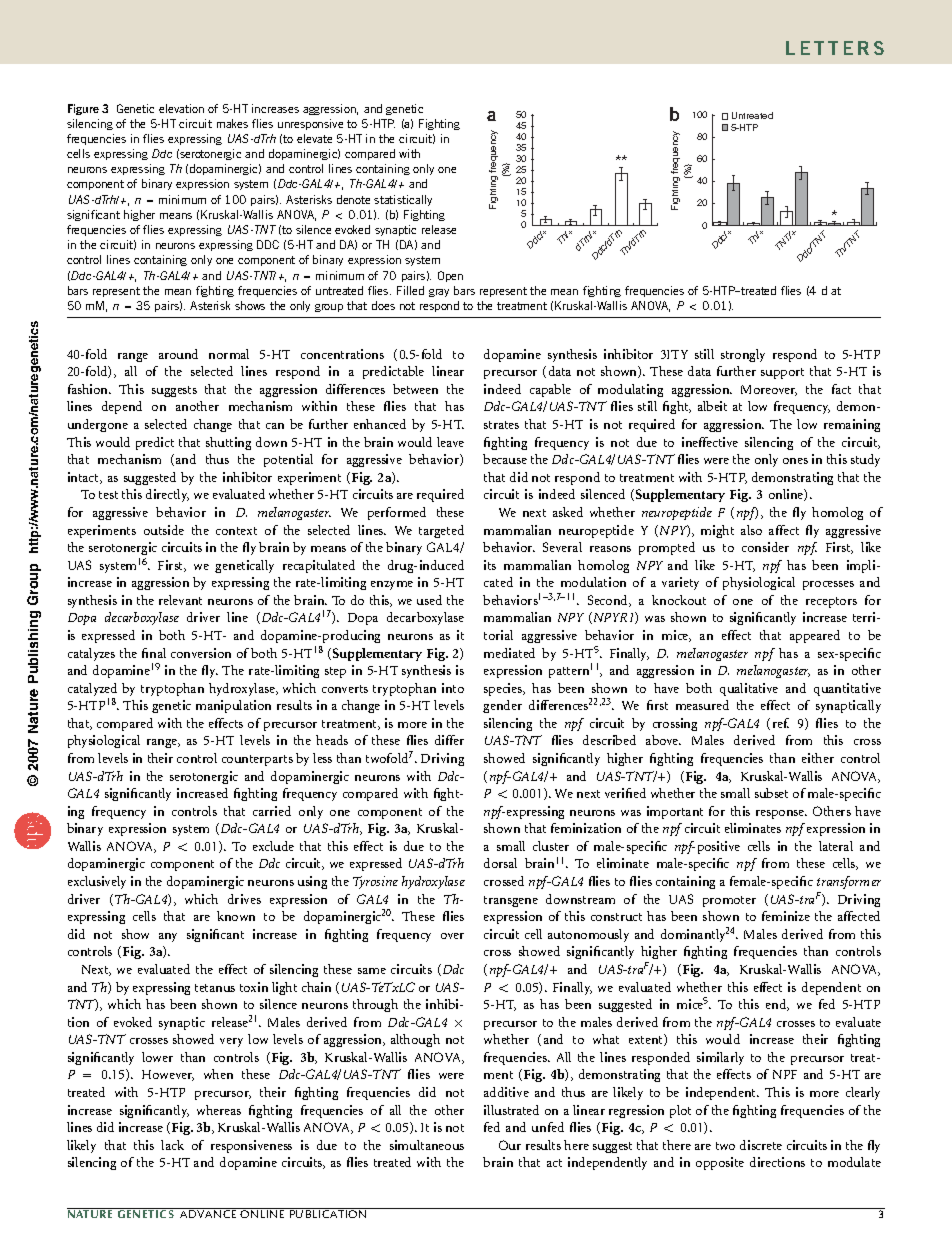 The height and width of the screenshot is (1256, 952). I want to click on around, so click(178, 354).
